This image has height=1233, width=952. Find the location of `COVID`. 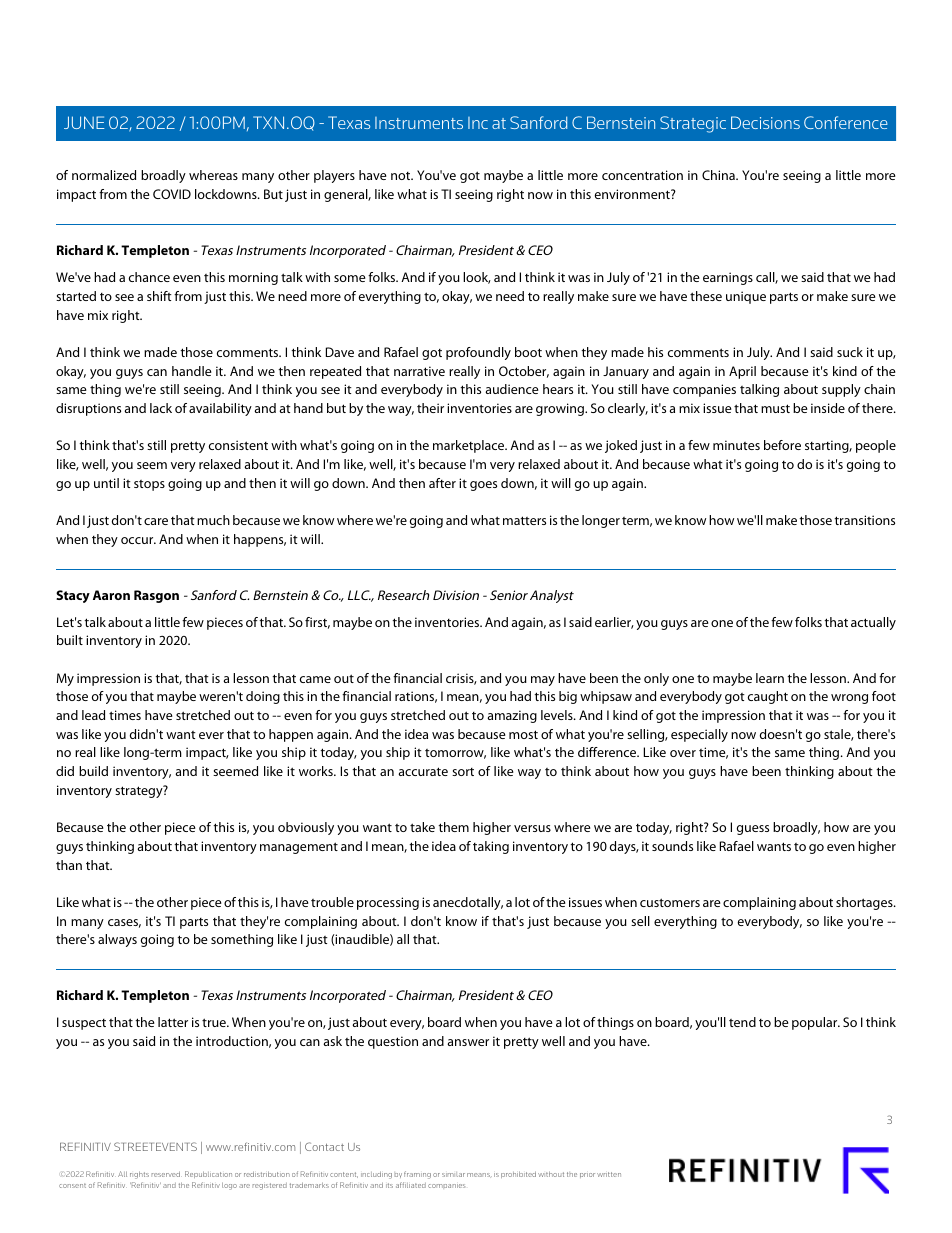

COVID is located at coordinates (172, 194).
